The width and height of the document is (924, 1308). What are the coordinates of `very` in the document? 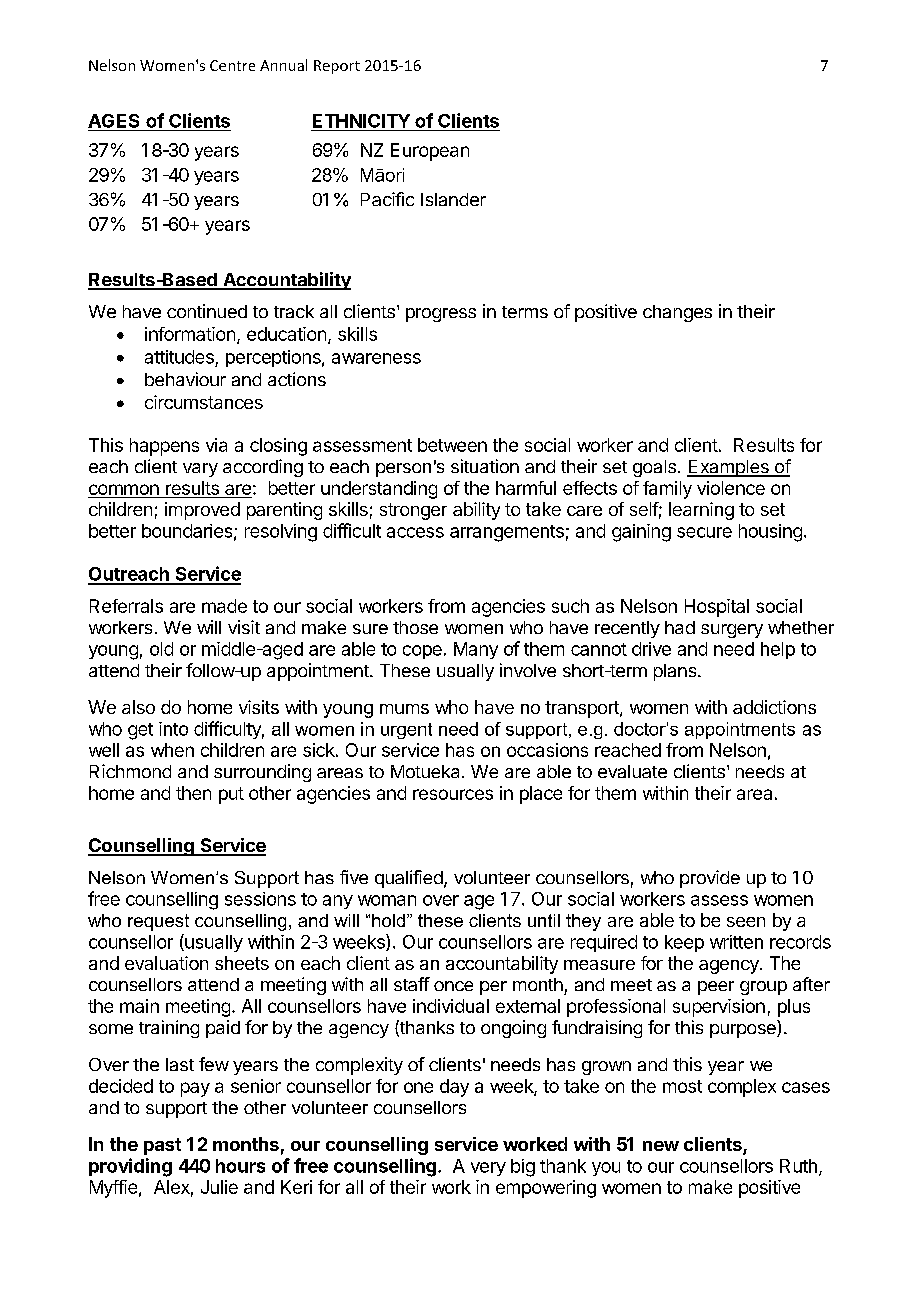 It's located at (488, 1169).
